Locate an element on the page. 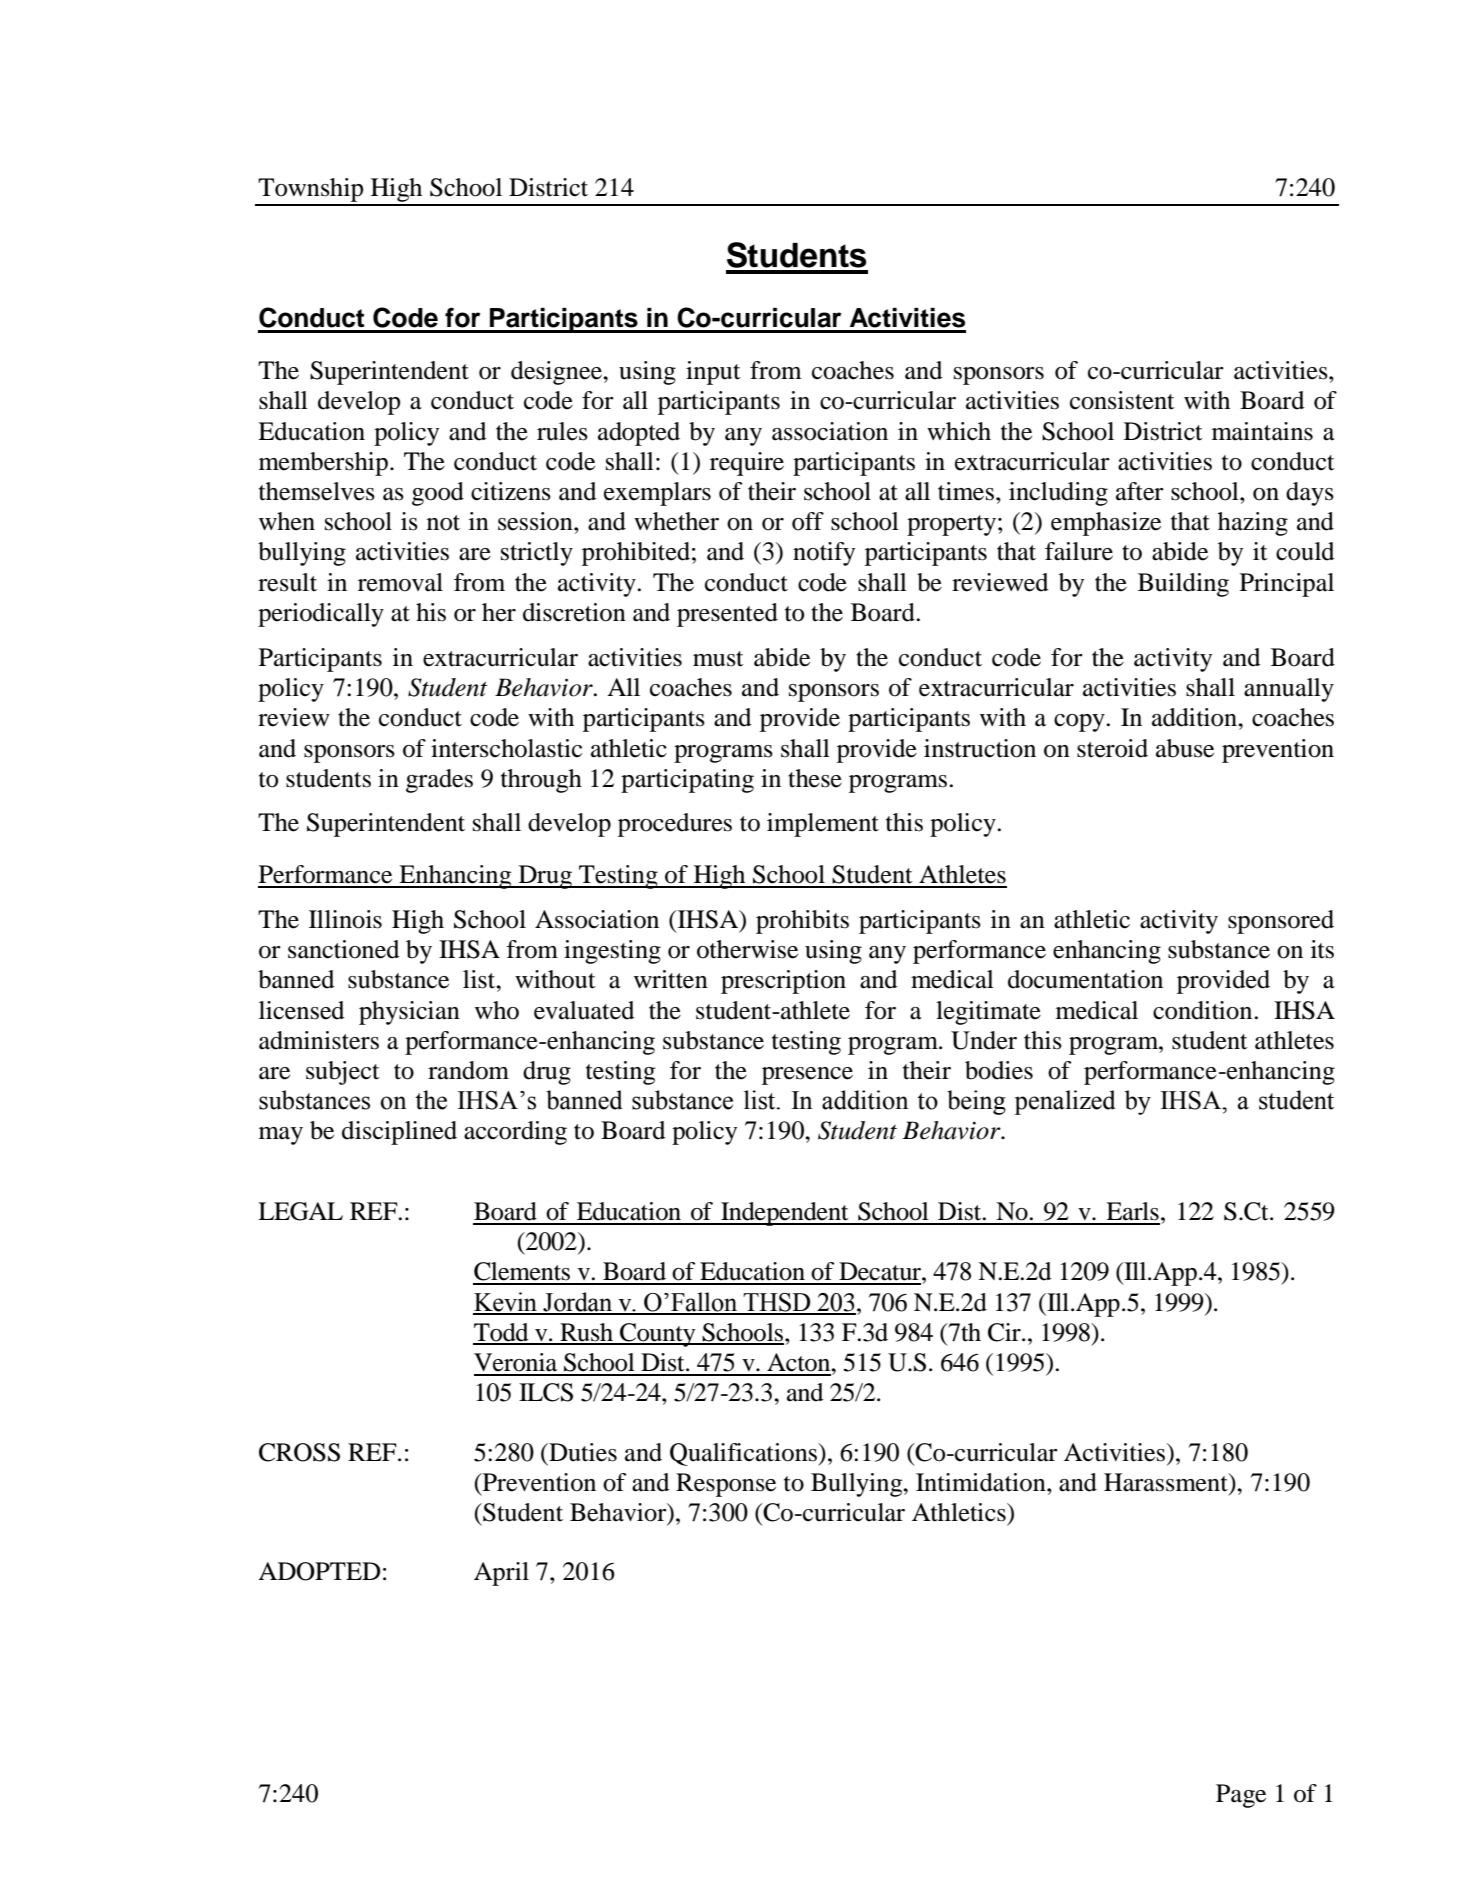 The width and height of the image is (1464, 1894). implement is located at coordinates (823, 825).
